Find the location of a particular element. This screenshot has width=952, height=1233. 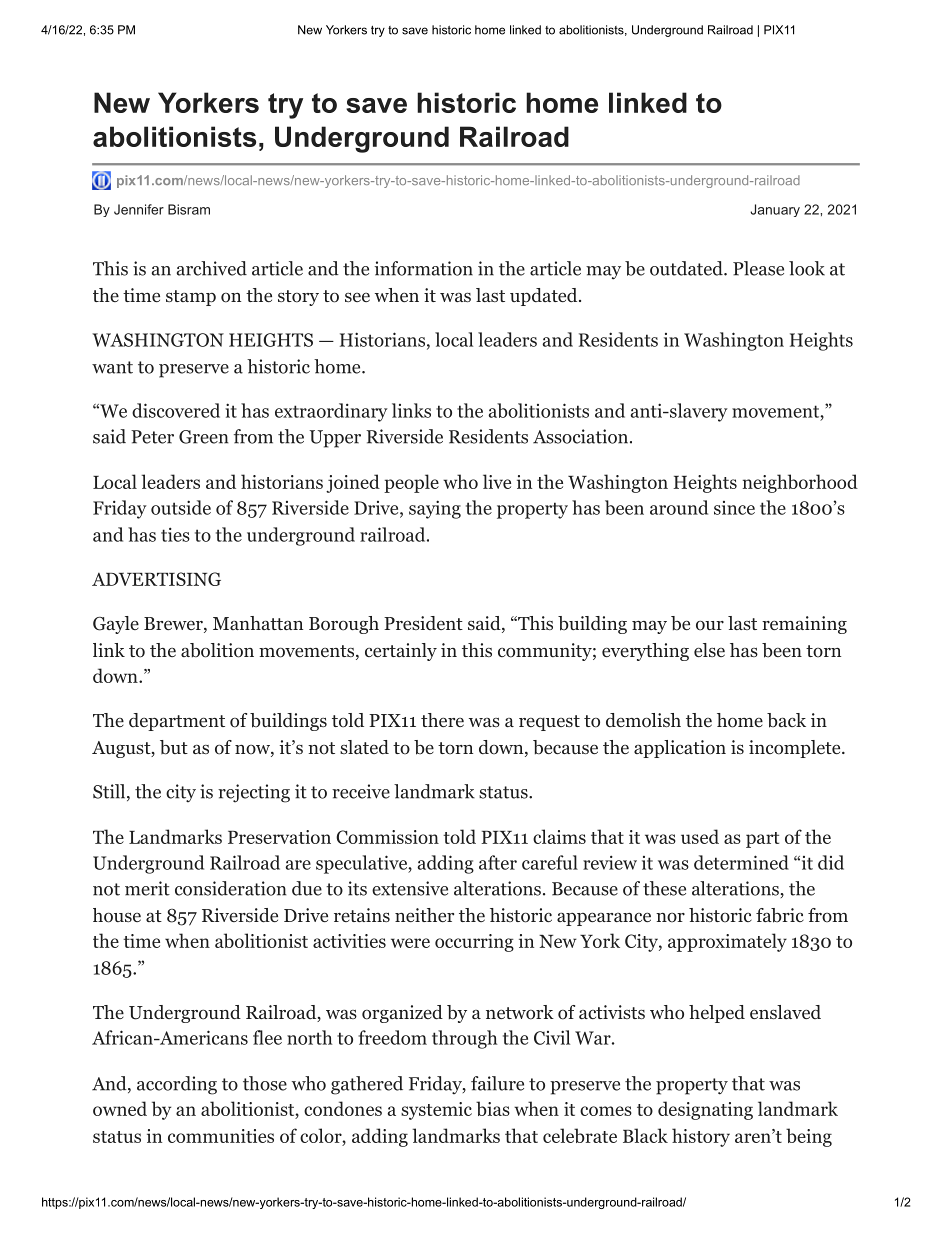

according is located at coordinates (177, 1085).
